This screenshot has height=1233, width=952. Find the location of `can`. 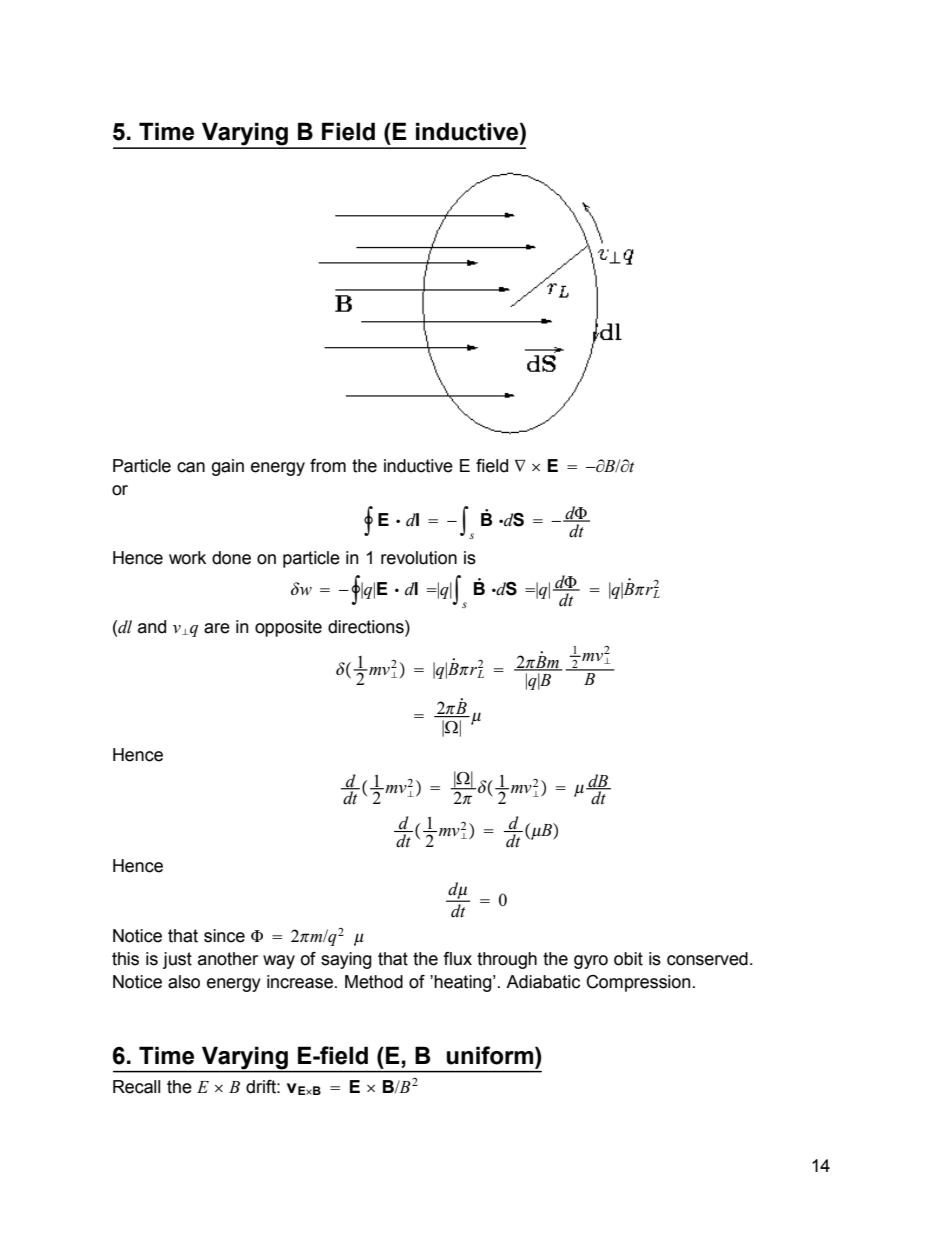

can is located at coordinates (191, 467).
